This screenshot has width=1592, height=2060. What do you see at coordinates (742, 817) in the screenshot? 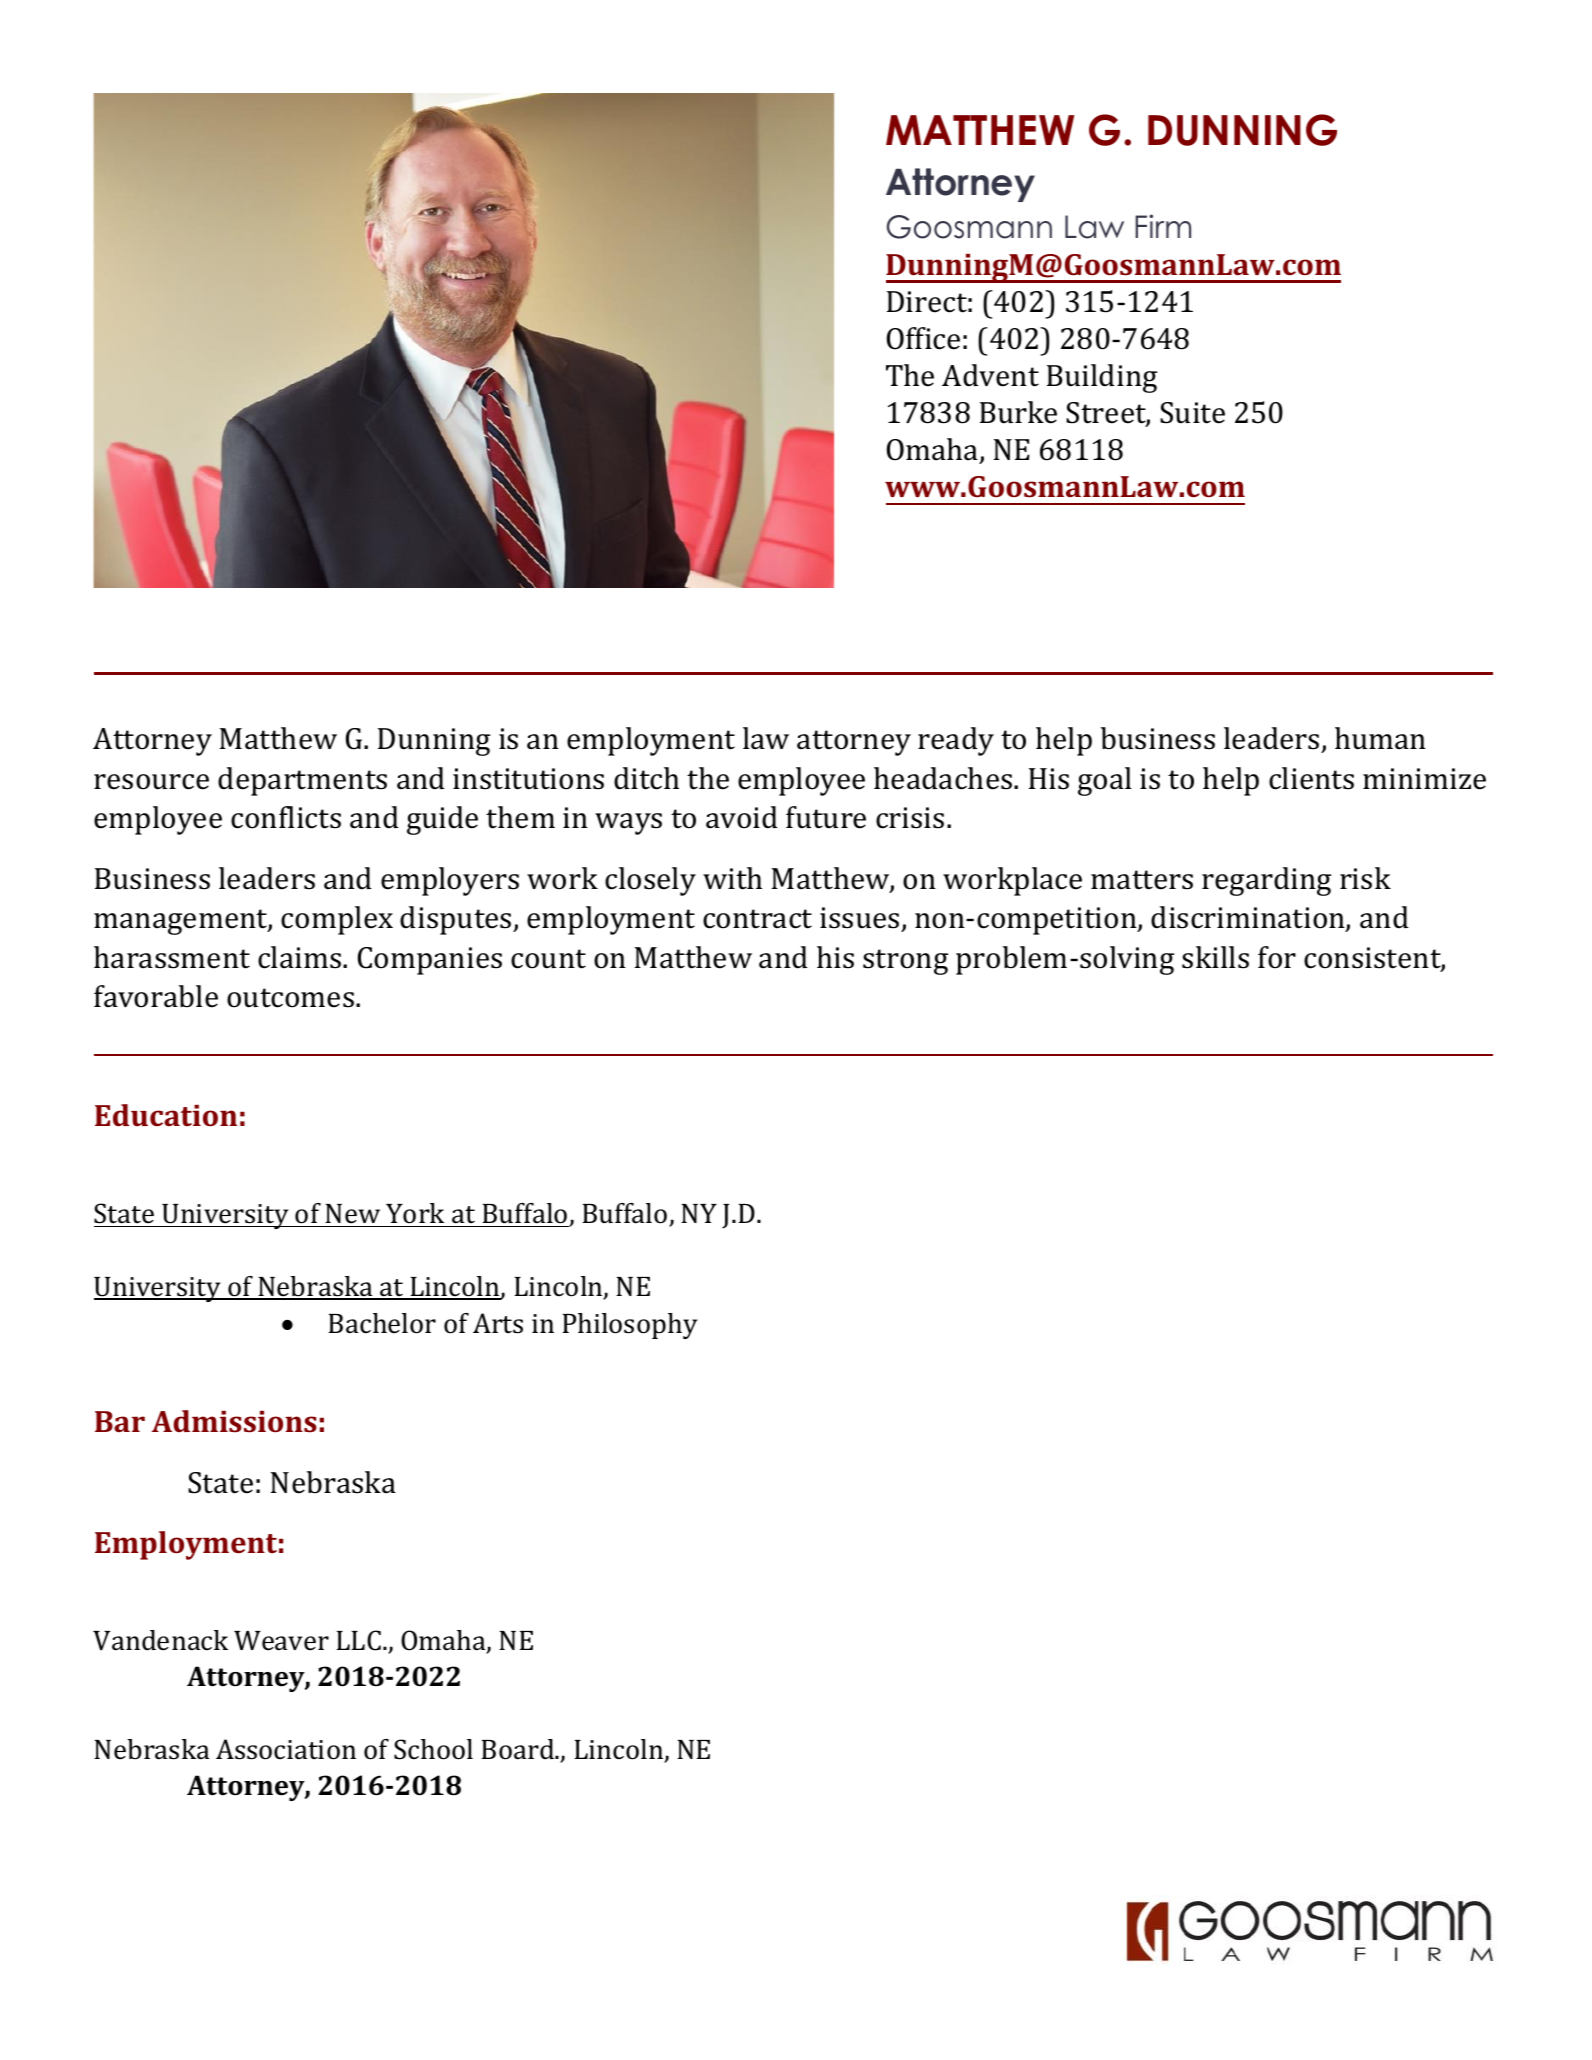
I see `avoid` at bounding box center [742, 817].
